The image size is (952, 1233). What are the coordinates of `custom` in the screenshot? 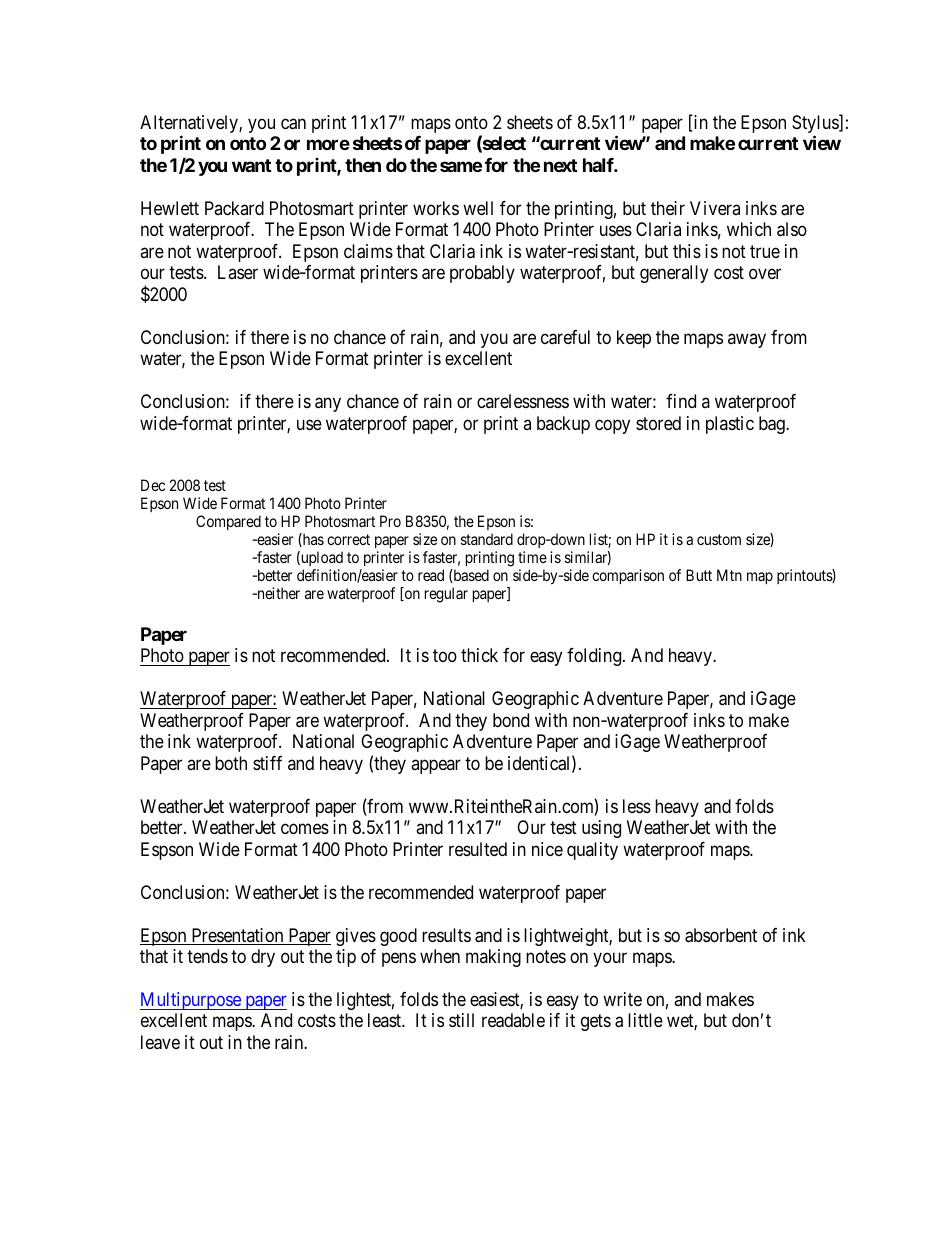 It's located at (719, 539).
